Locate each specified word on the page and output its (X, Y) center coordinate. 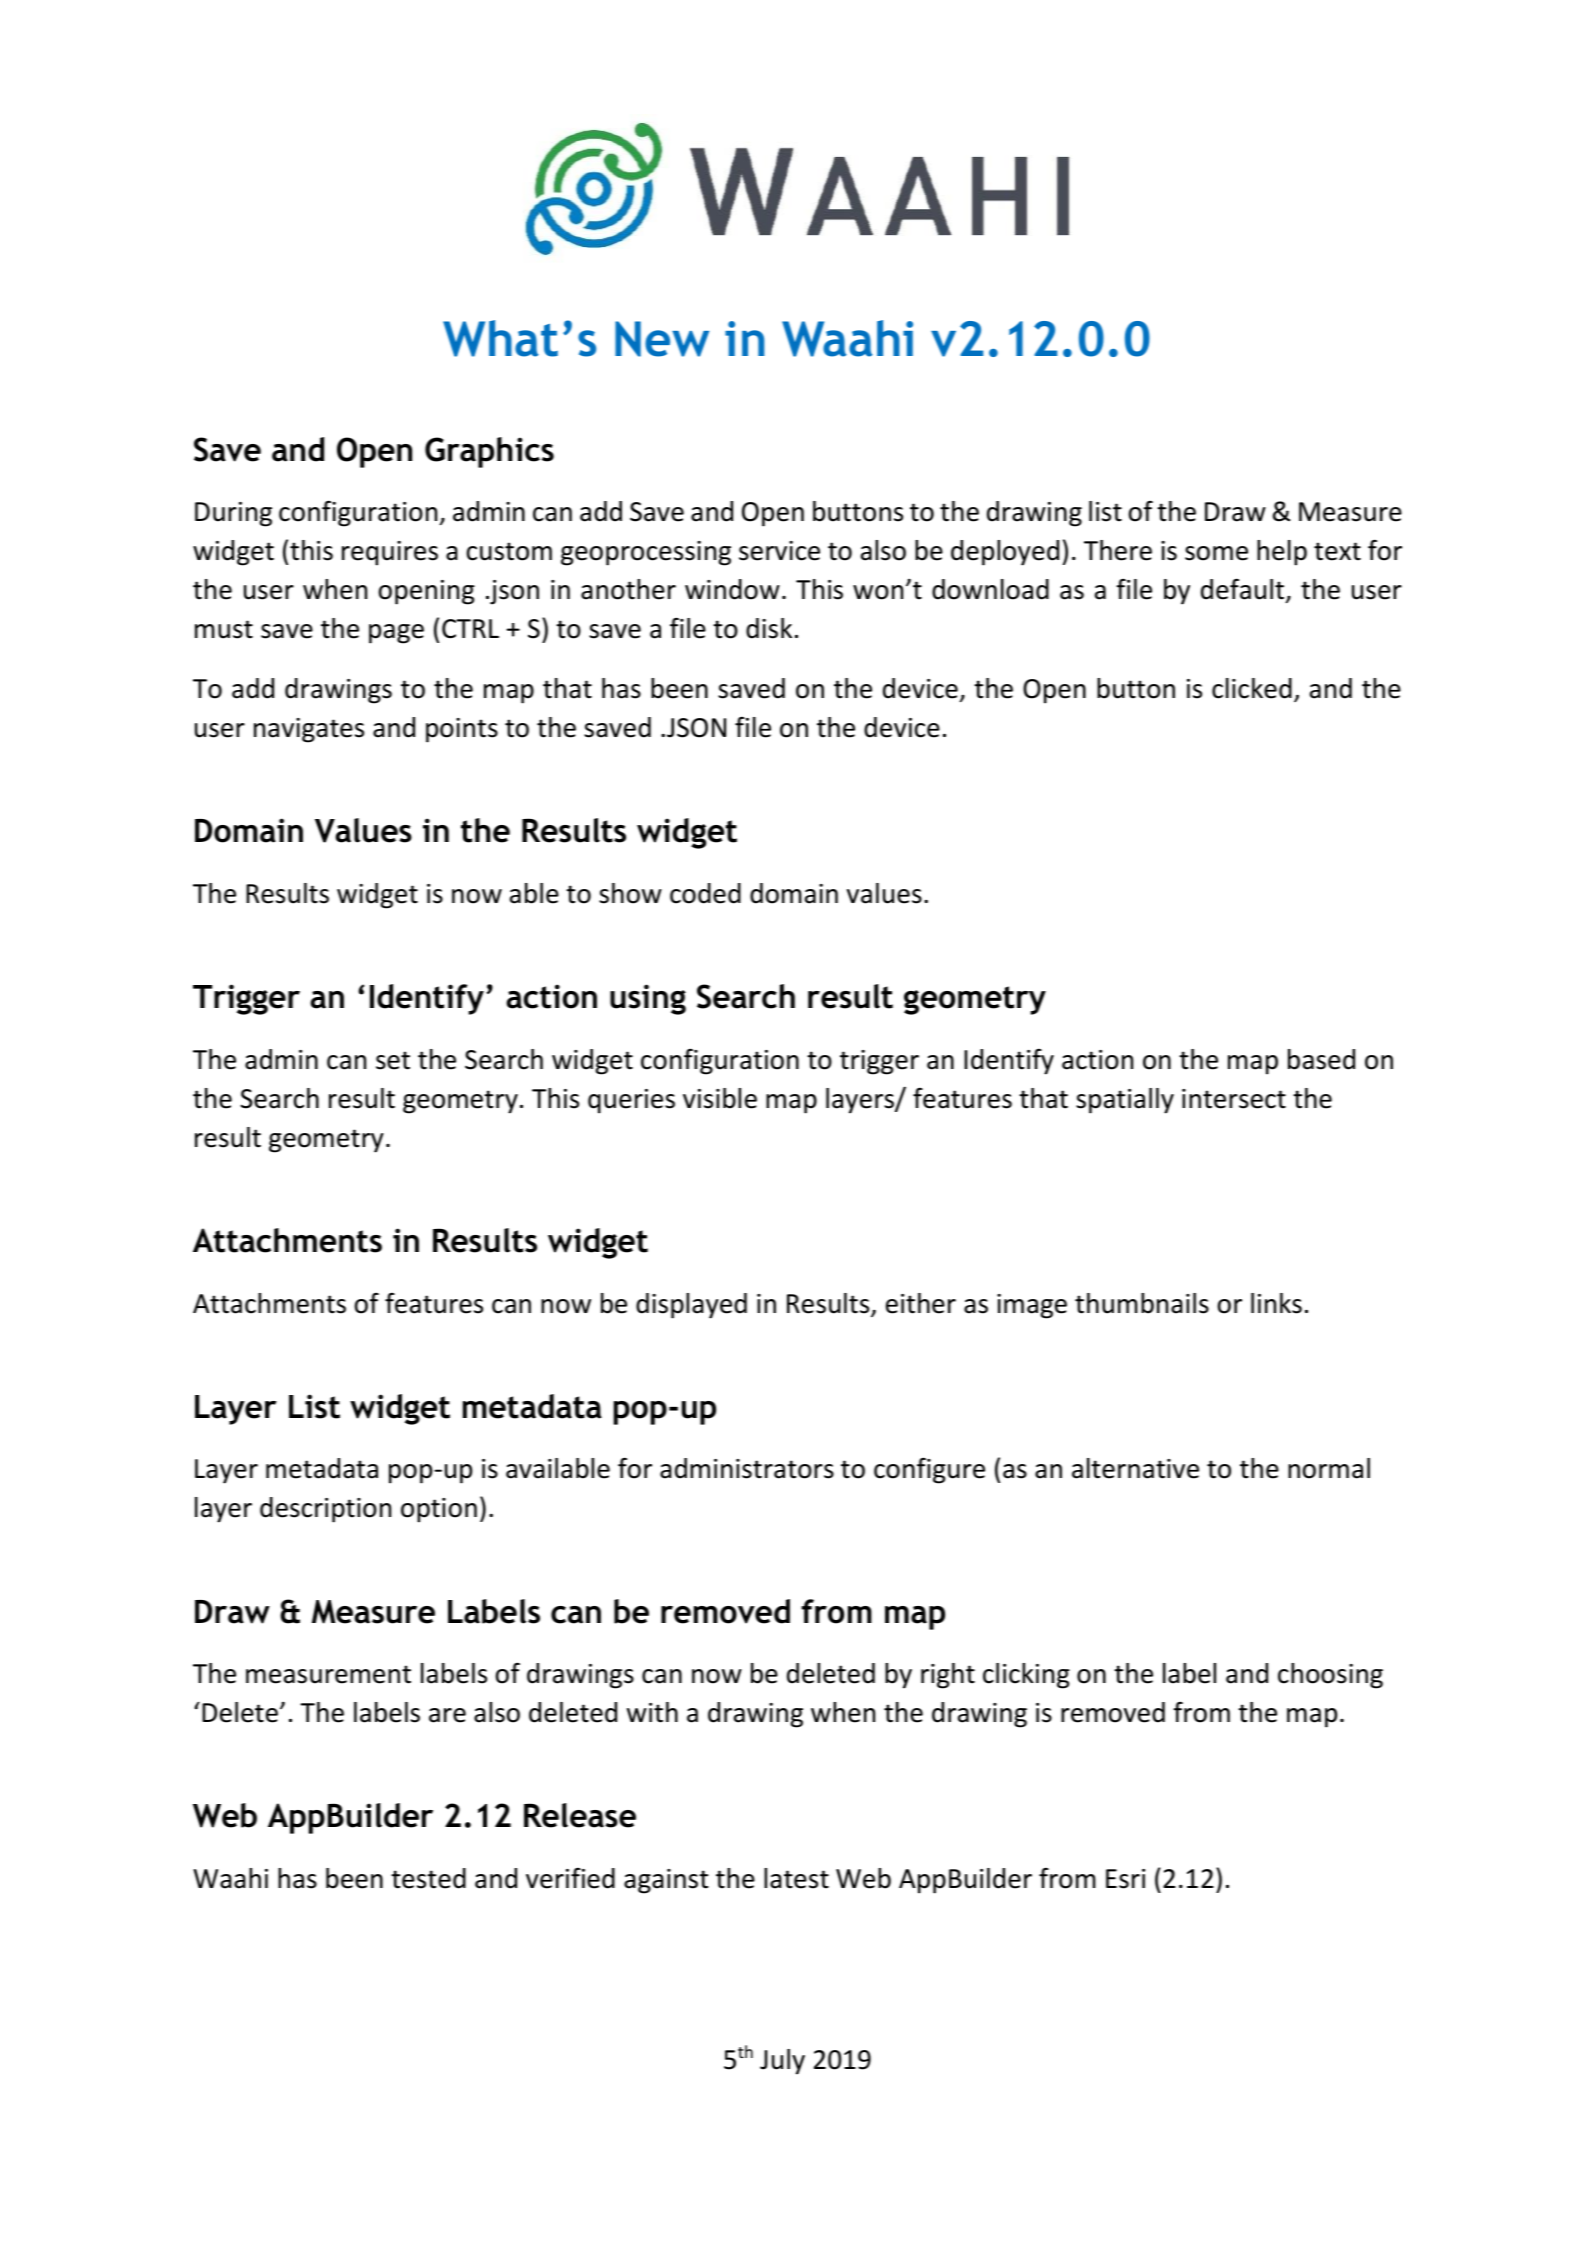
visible (720, 1098)
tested (428, 1878)
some (1216, 553)
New (662, 339)
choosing (1330, 1676)
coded (705, 893)
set (393, 1060)
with (652, 1712)
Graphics (489, 452)
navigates (309, 730)
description (325, 1510)
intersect (1234, 1099)
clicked (1252, 688)
